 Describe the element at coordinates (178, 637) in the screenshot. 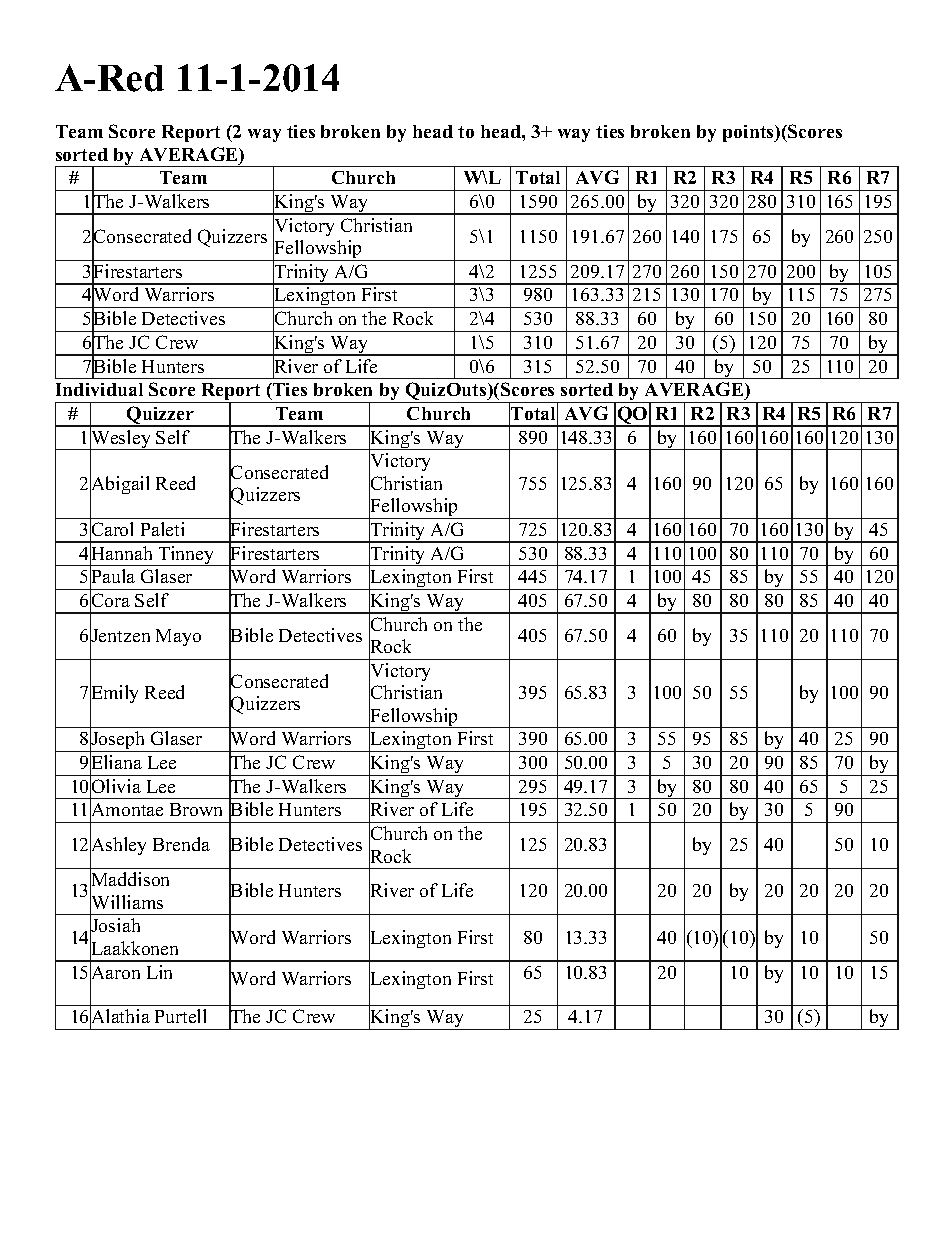

I see `Mayo` at that location.
